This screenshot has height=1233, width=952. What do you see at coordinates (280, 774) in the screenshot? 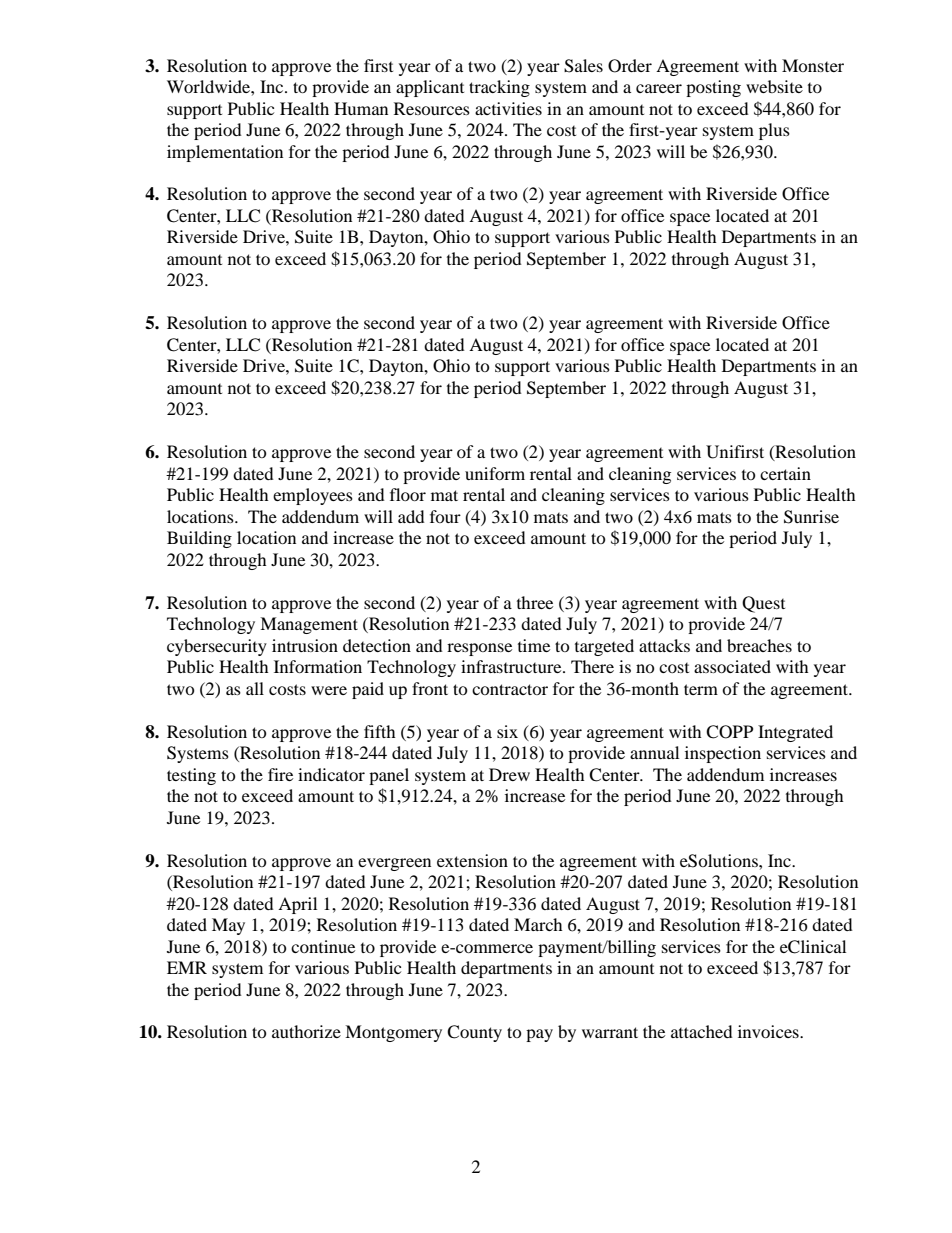
I see `fire` at bounding box center [280, 774].
